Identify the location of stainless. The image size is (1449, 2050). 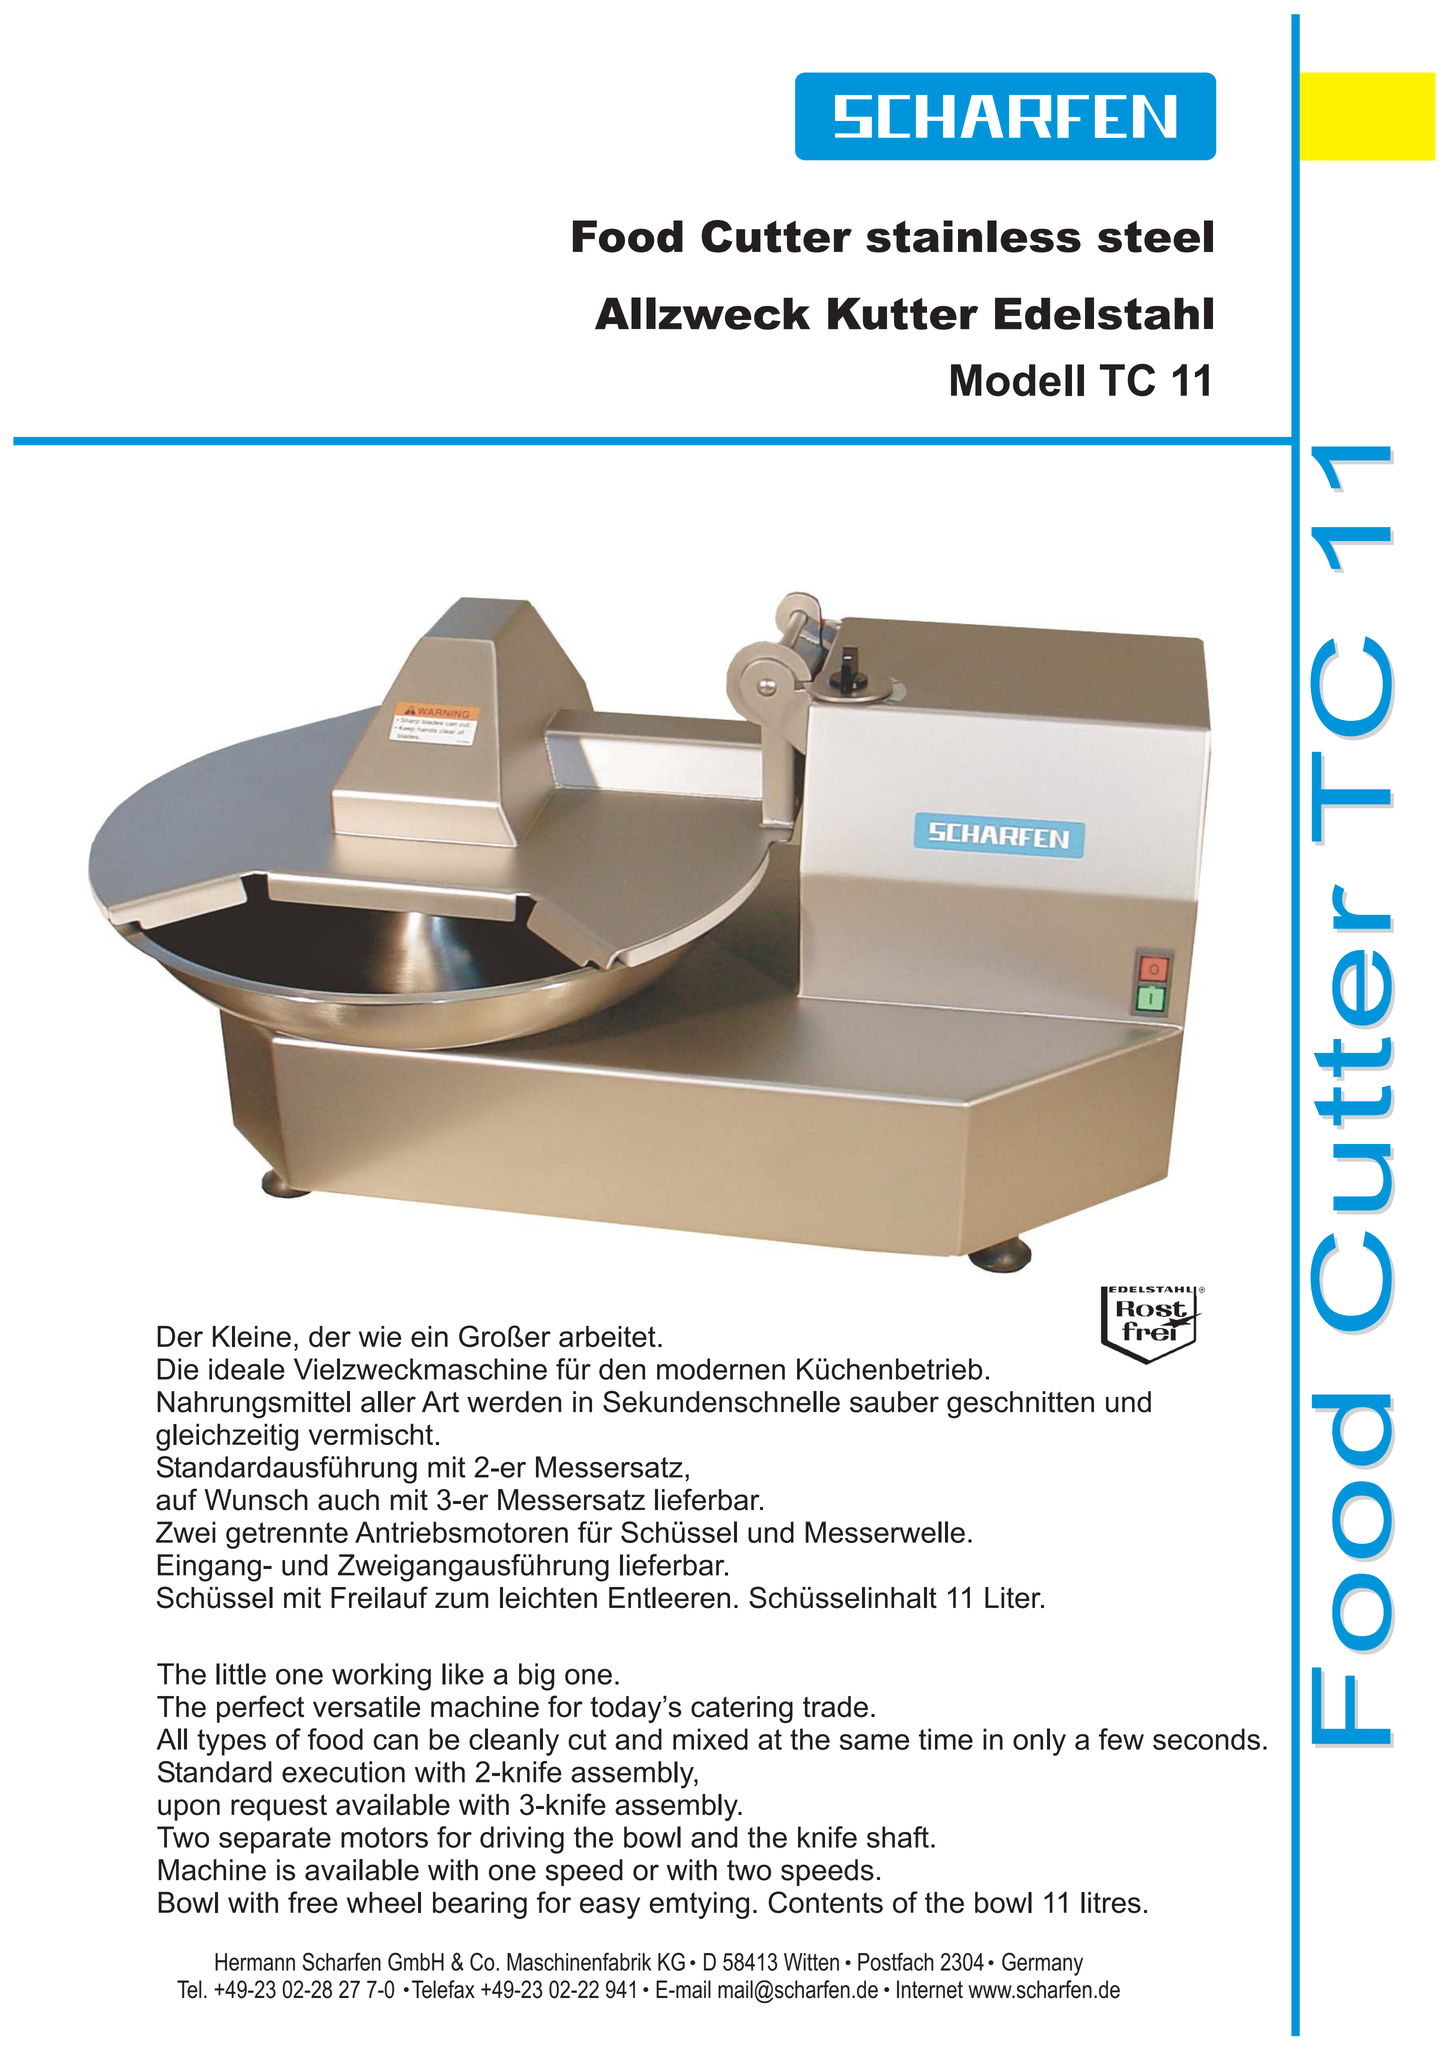
(973, 236).
